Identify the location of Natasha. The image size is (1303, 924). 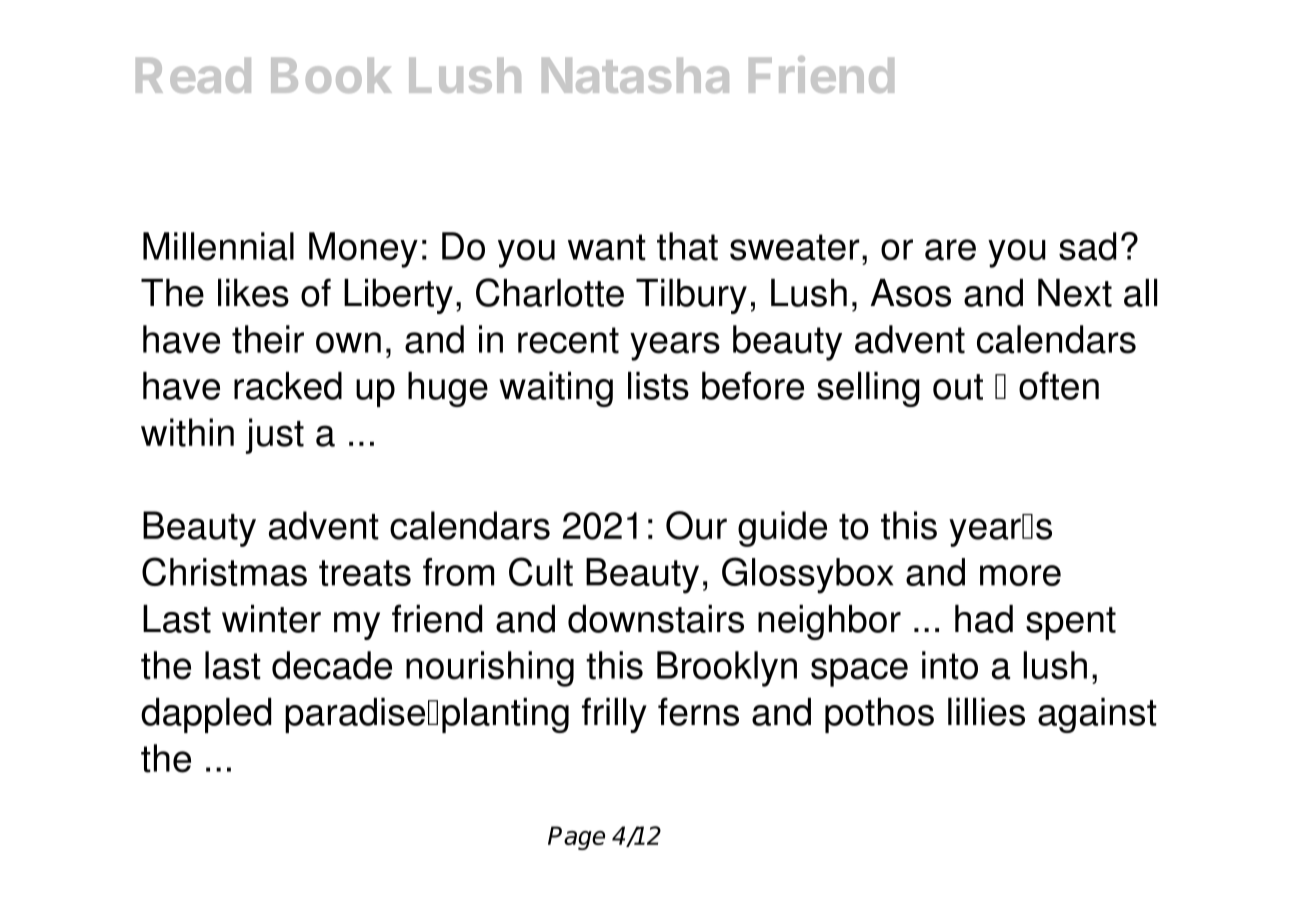
(635, 75).
